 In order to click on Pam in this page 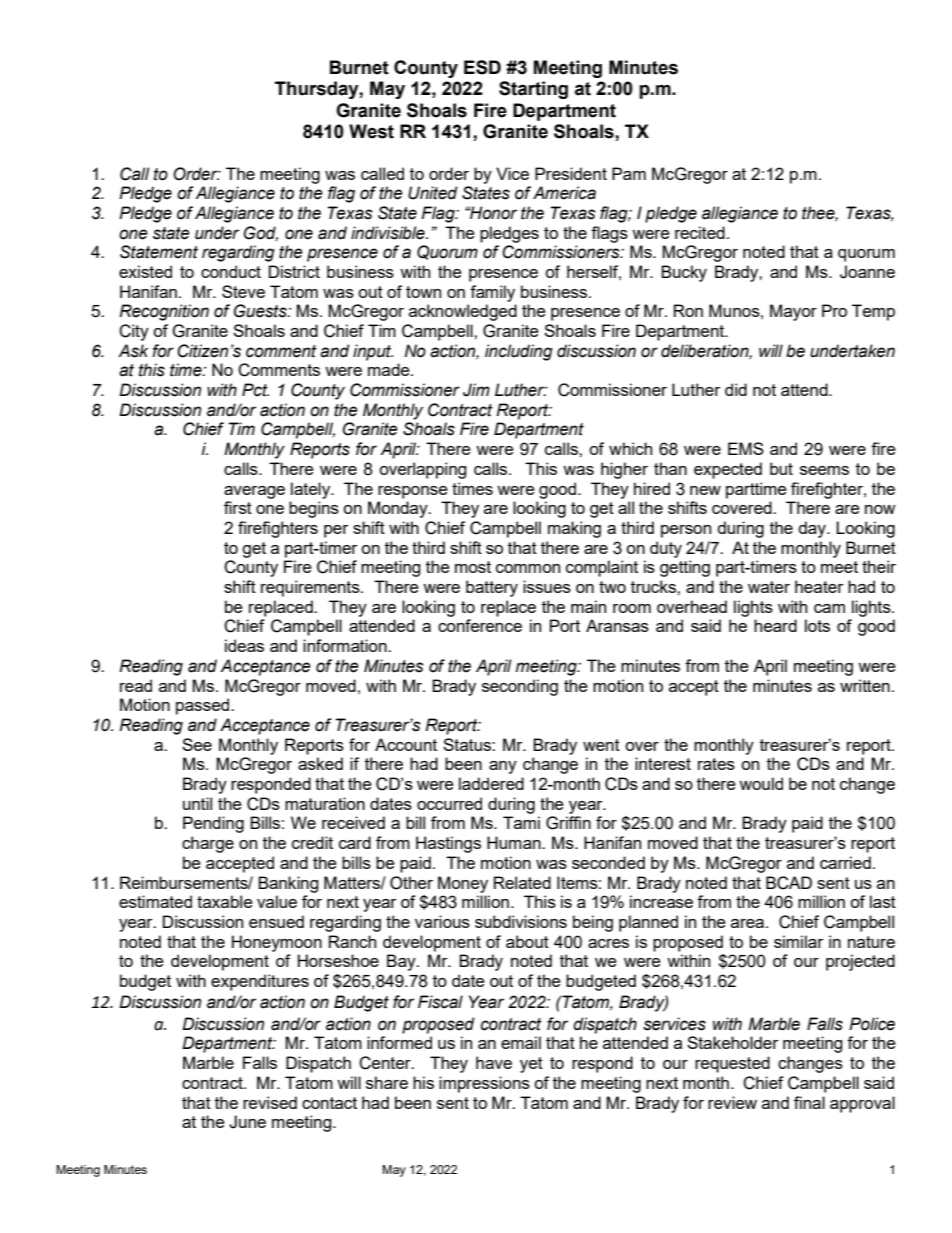, I will do `click(629, 173)`.
